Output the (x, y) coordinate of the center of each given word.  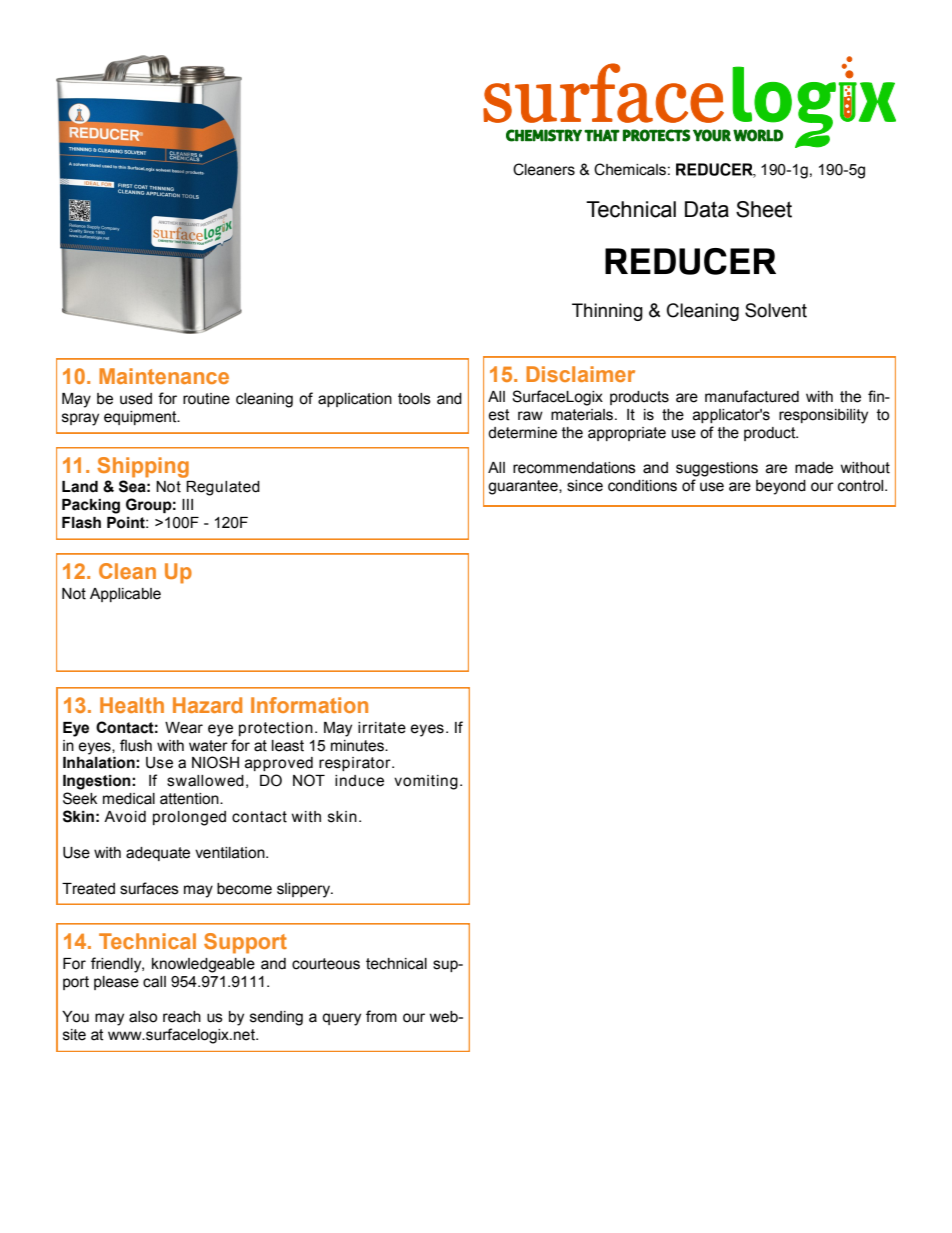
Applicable (125, 595)
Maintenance (164, 376)
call (154, 982)
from (381, 1016)
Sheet (764, 209)
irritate (382, 728)
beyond (781, 487)
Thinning (607, 312)
